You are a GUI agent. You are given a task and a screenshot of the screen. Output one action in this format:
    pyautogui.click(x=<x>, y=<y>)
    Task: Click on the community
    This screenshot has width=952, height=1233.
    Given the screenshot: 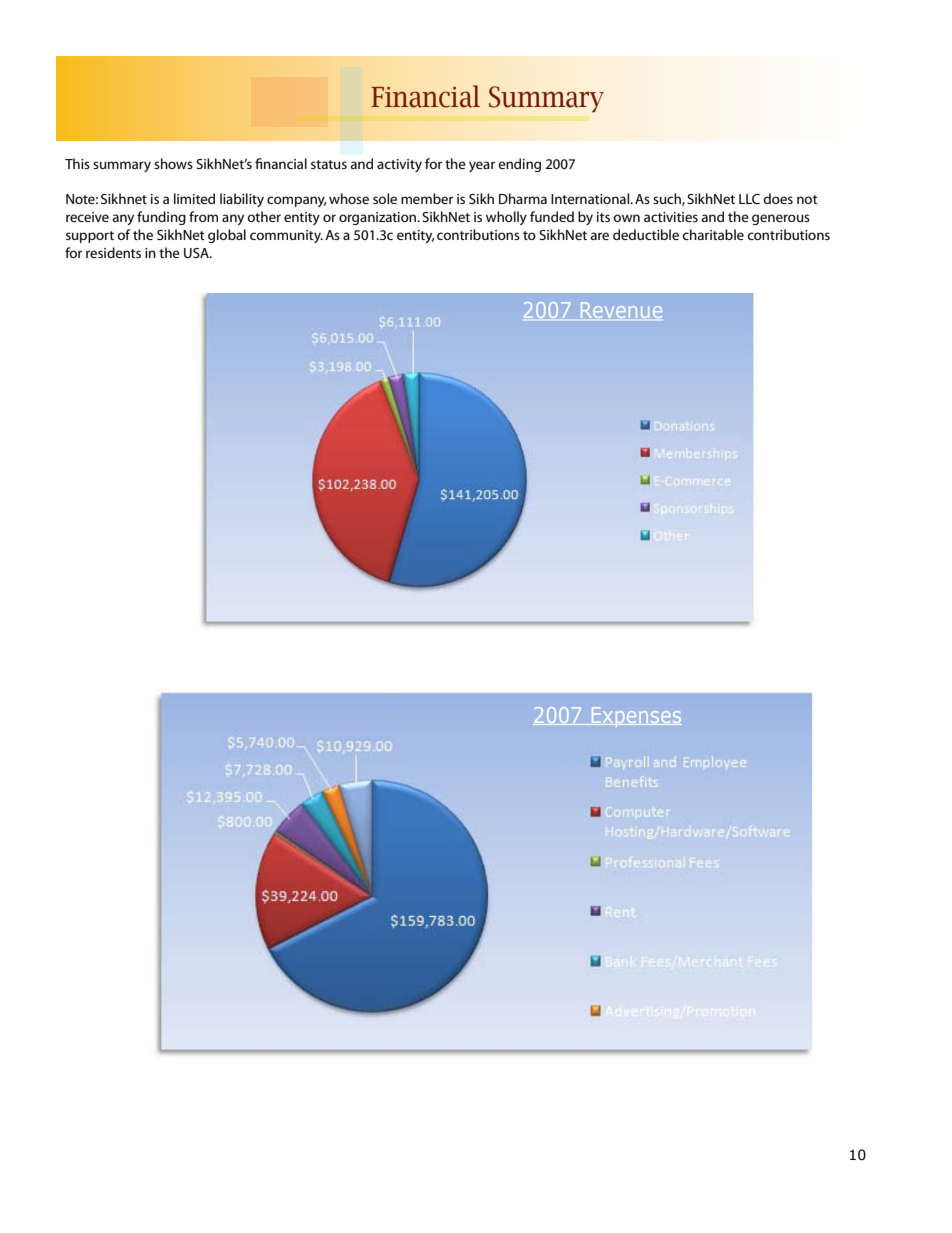 What is the action you would take?
    pyautogui.click(x=286, y=236)
